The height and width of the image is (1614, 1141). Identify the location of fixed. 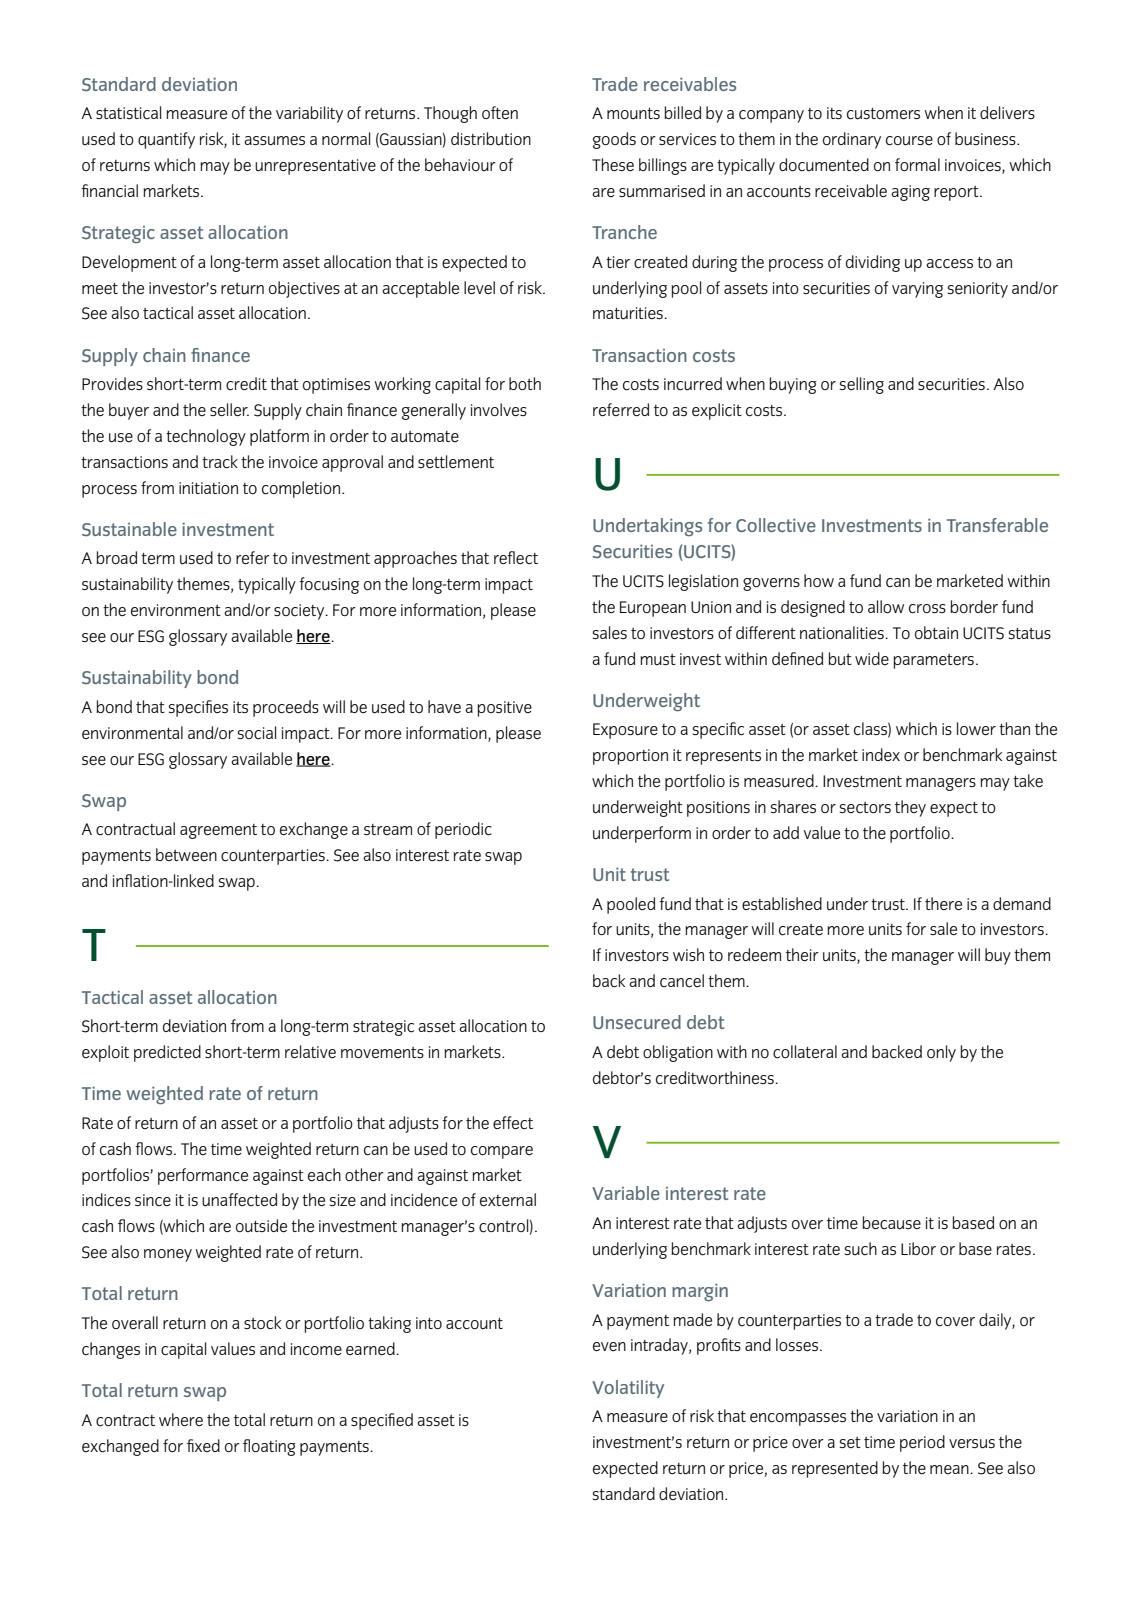
(203, 1445).
